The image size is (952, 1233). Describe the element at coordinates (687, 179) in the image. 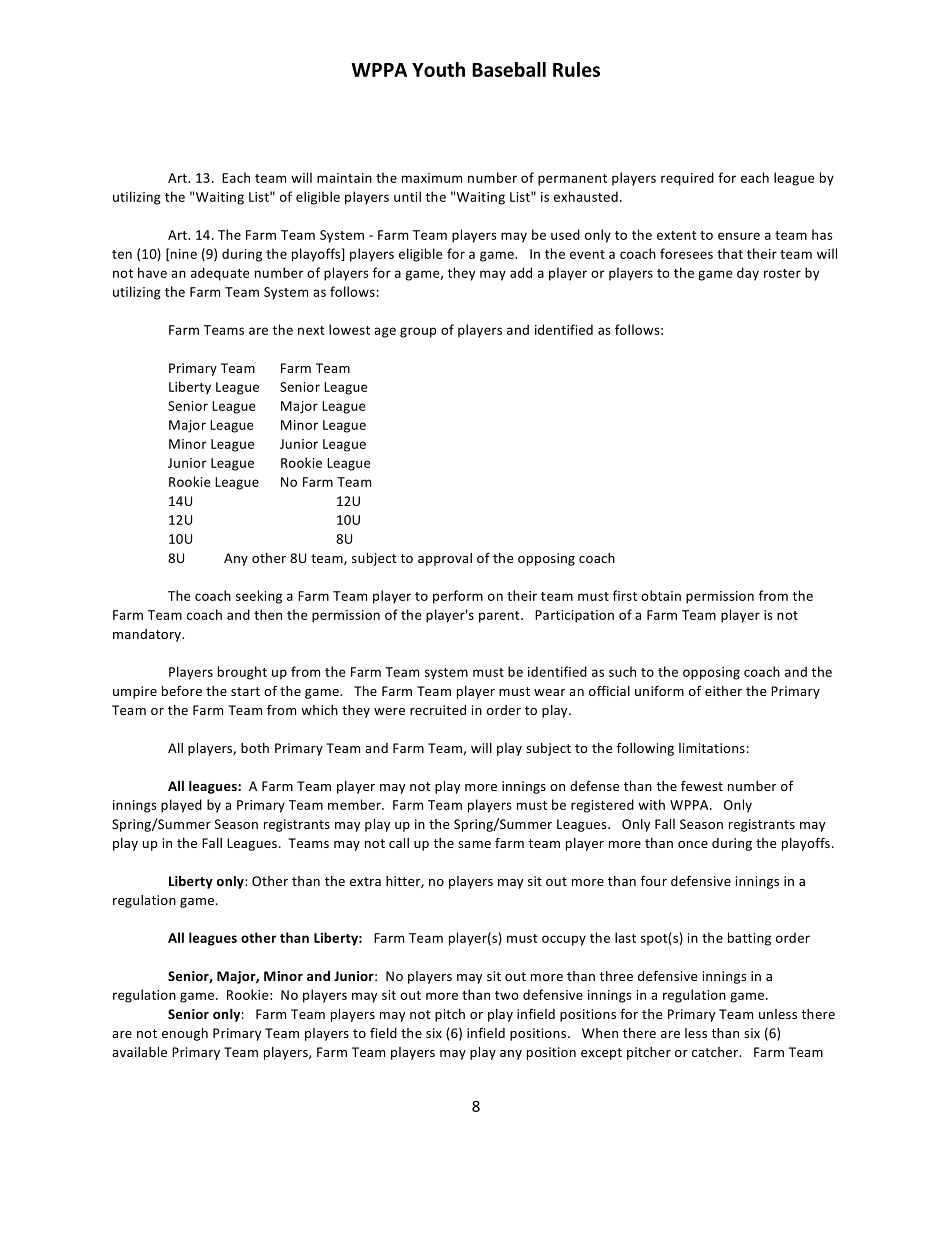

I see `required` at that location.
